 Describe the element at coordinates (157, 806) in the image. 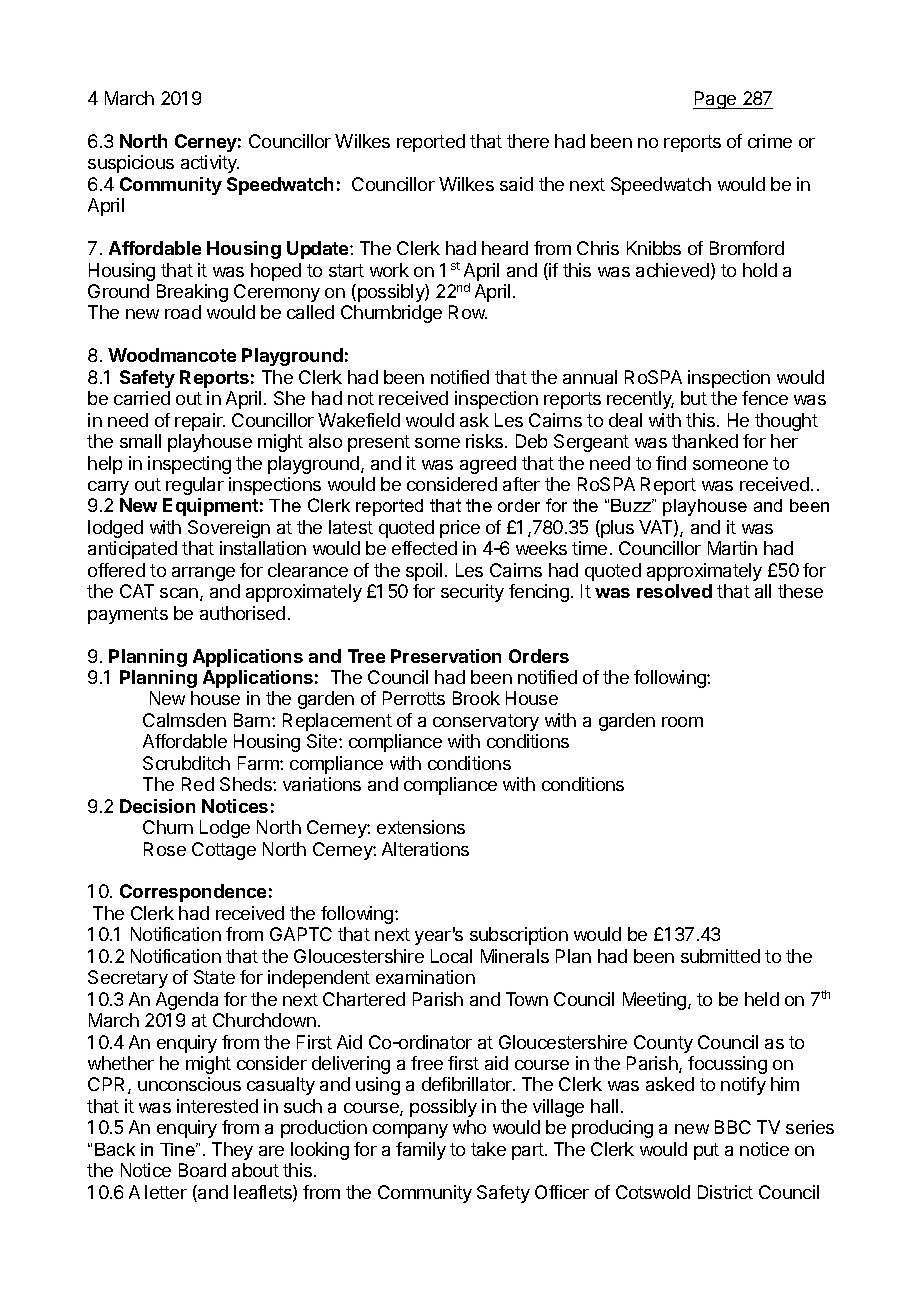

I see `Decision` at that location.
